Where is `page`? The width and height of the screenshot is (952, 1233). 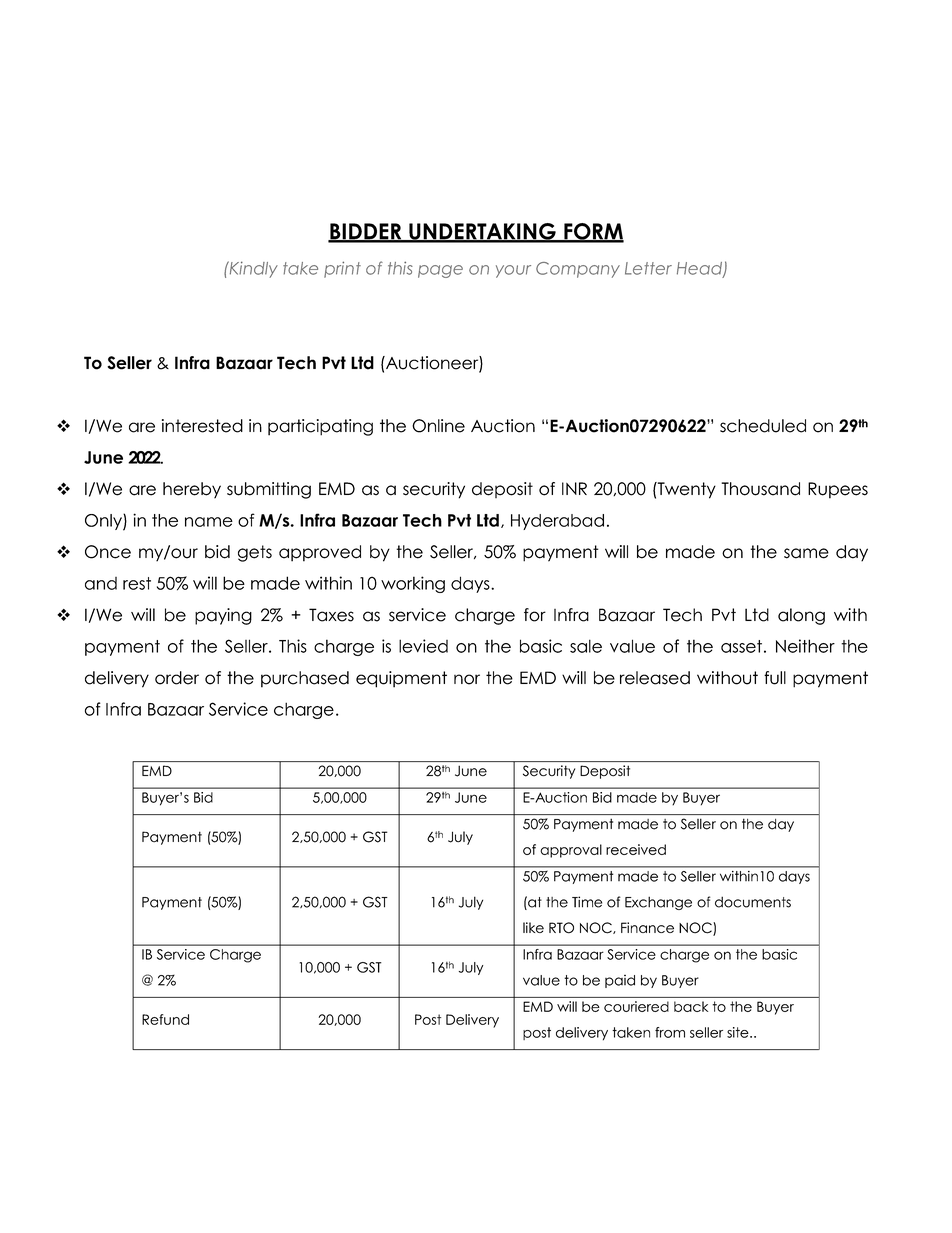 page is located at coordinates (440, 271).
